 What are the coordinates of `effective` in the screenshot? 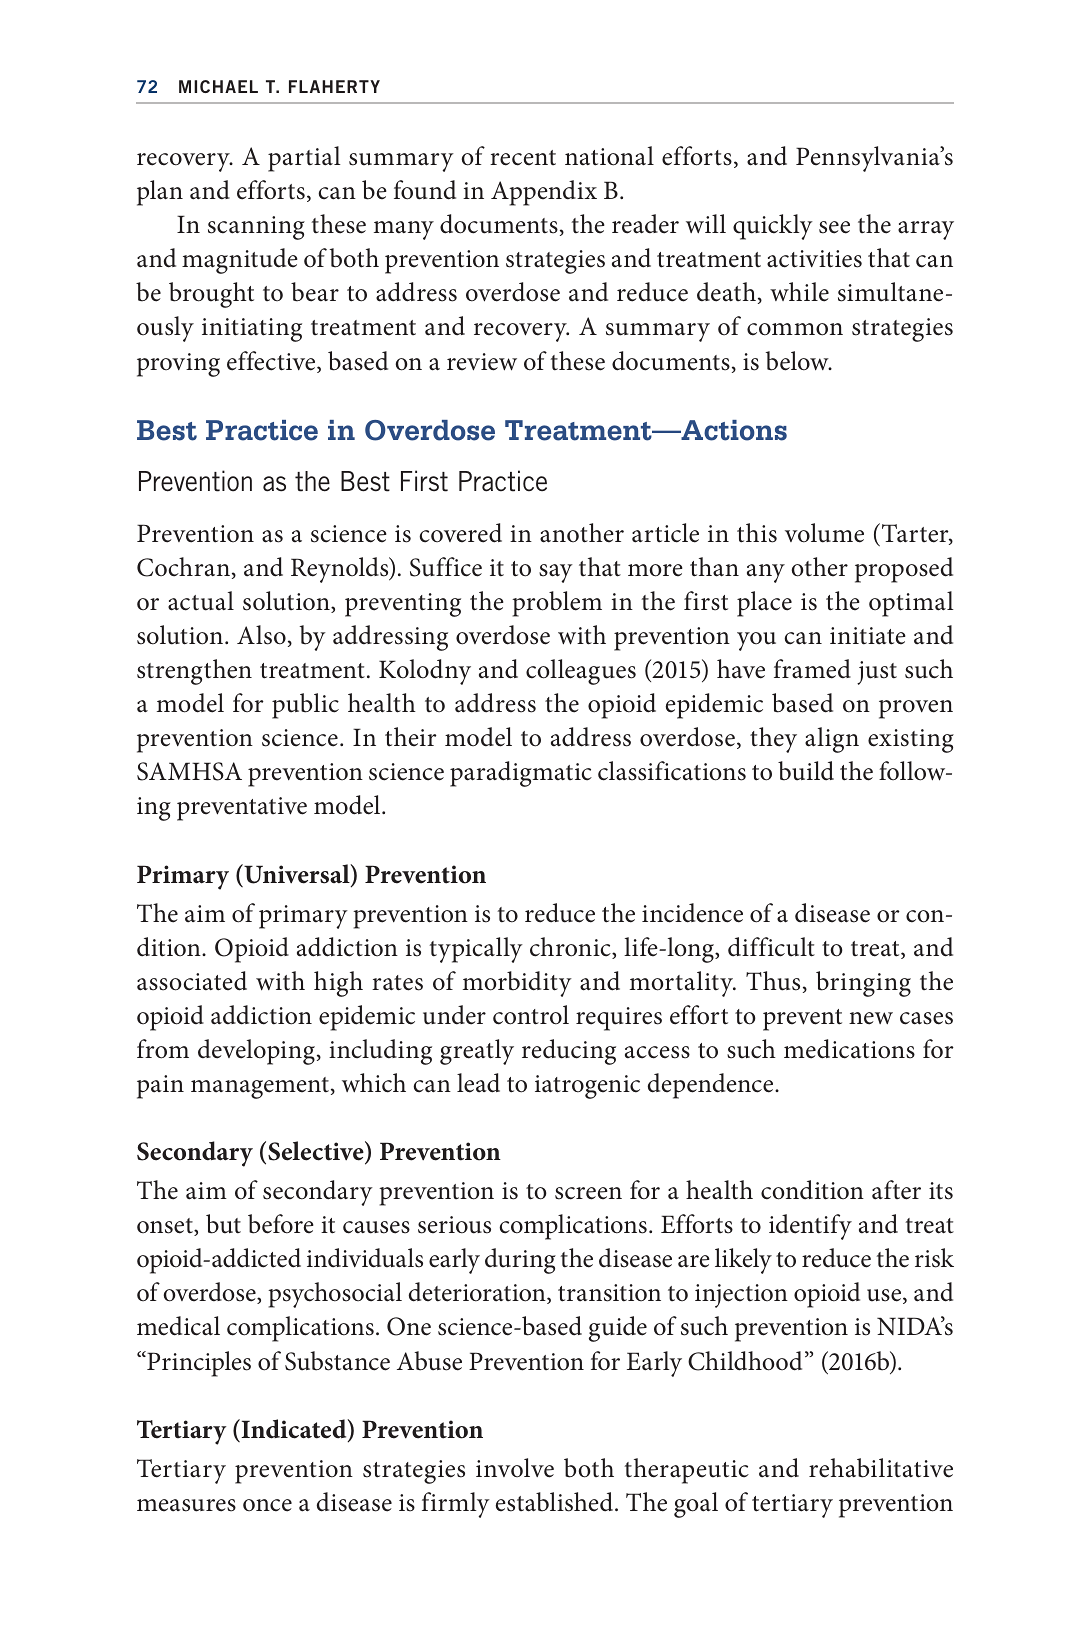 It's located at (272, 362).
